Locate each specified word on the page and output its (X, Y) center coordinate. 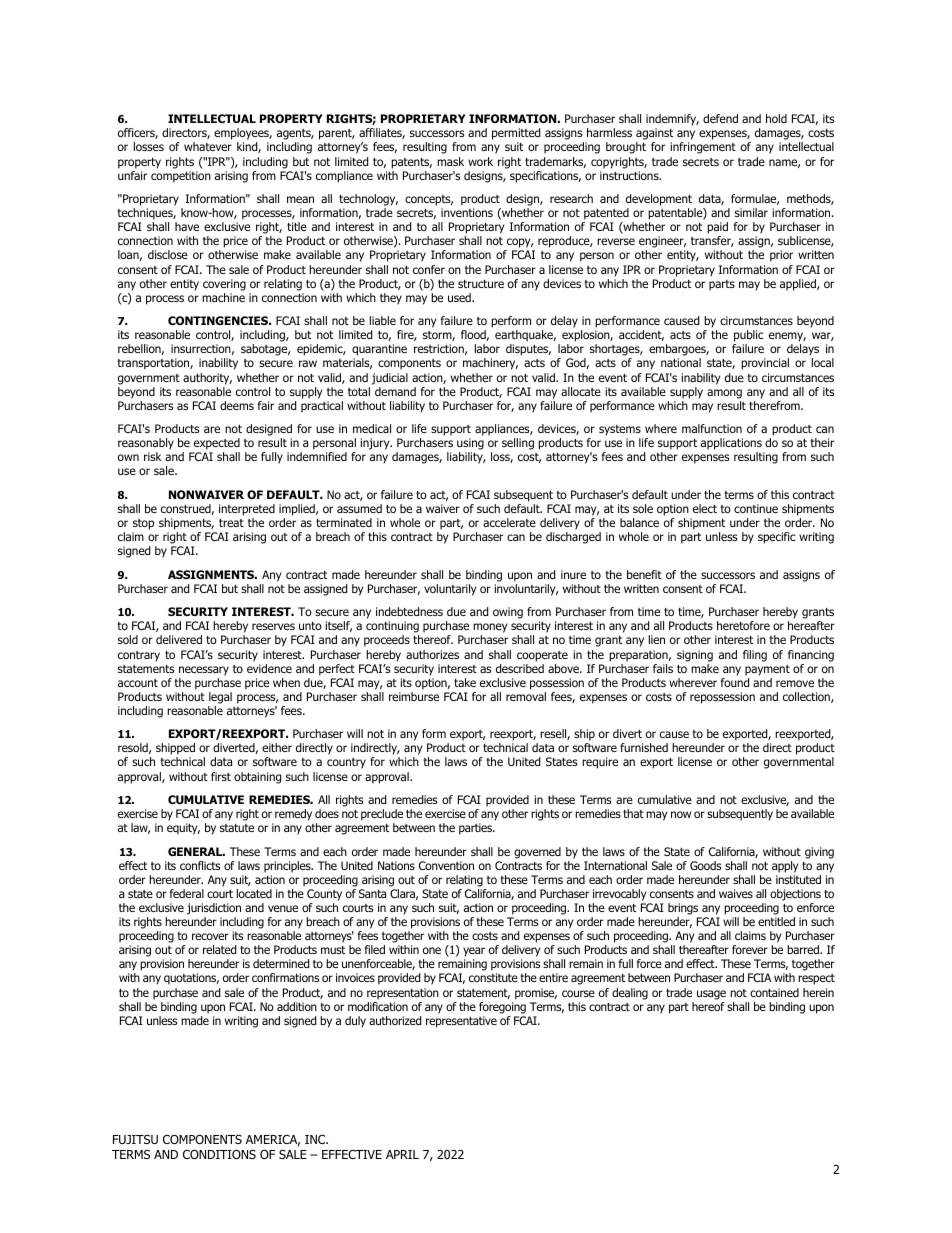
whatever (208, 146)
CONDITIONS (219, 1154)
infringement (703, 148)
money (490, 629)
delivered (179, 639)
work (480, 161)
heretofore (743, 625)
